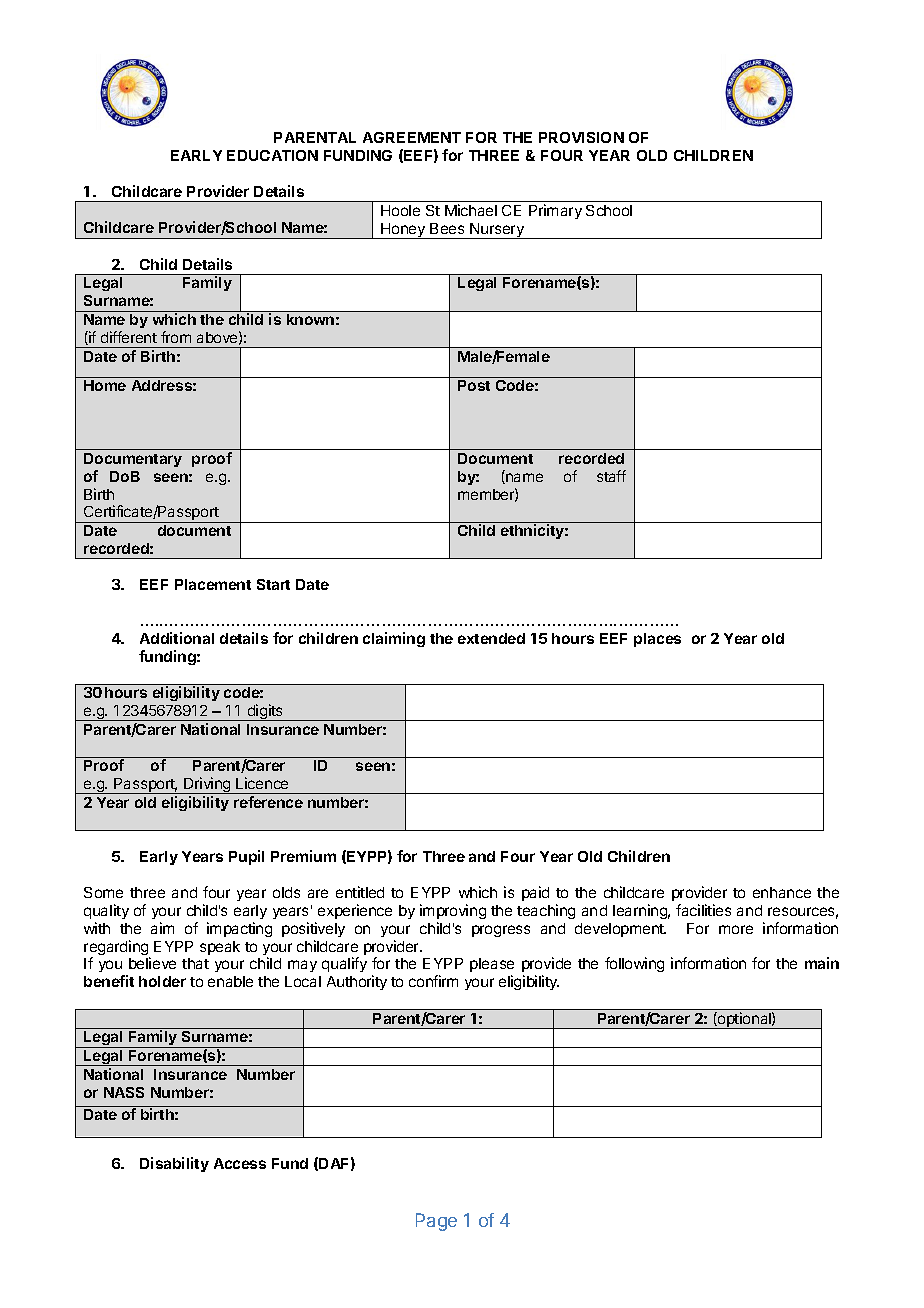 The height and width of the image is (1308, 924). What do you see at coordinates (174, 1164) in the image?
I see `Disability` at bounding box center [174, 1164].
